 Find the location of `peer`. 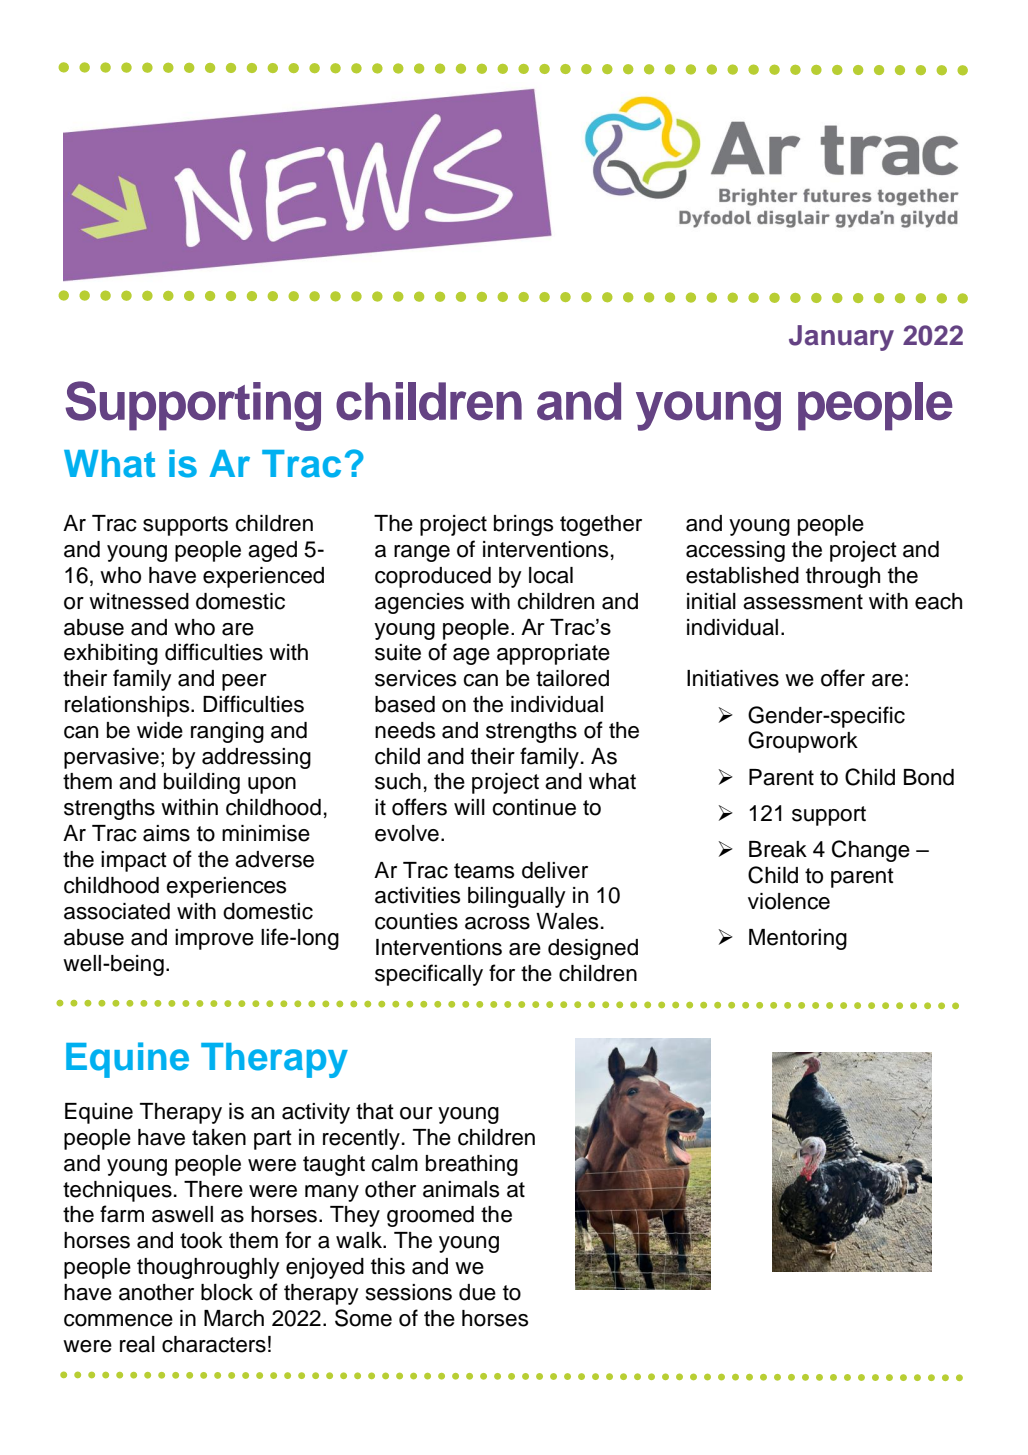

peer is located at coordinates (244, 682).
